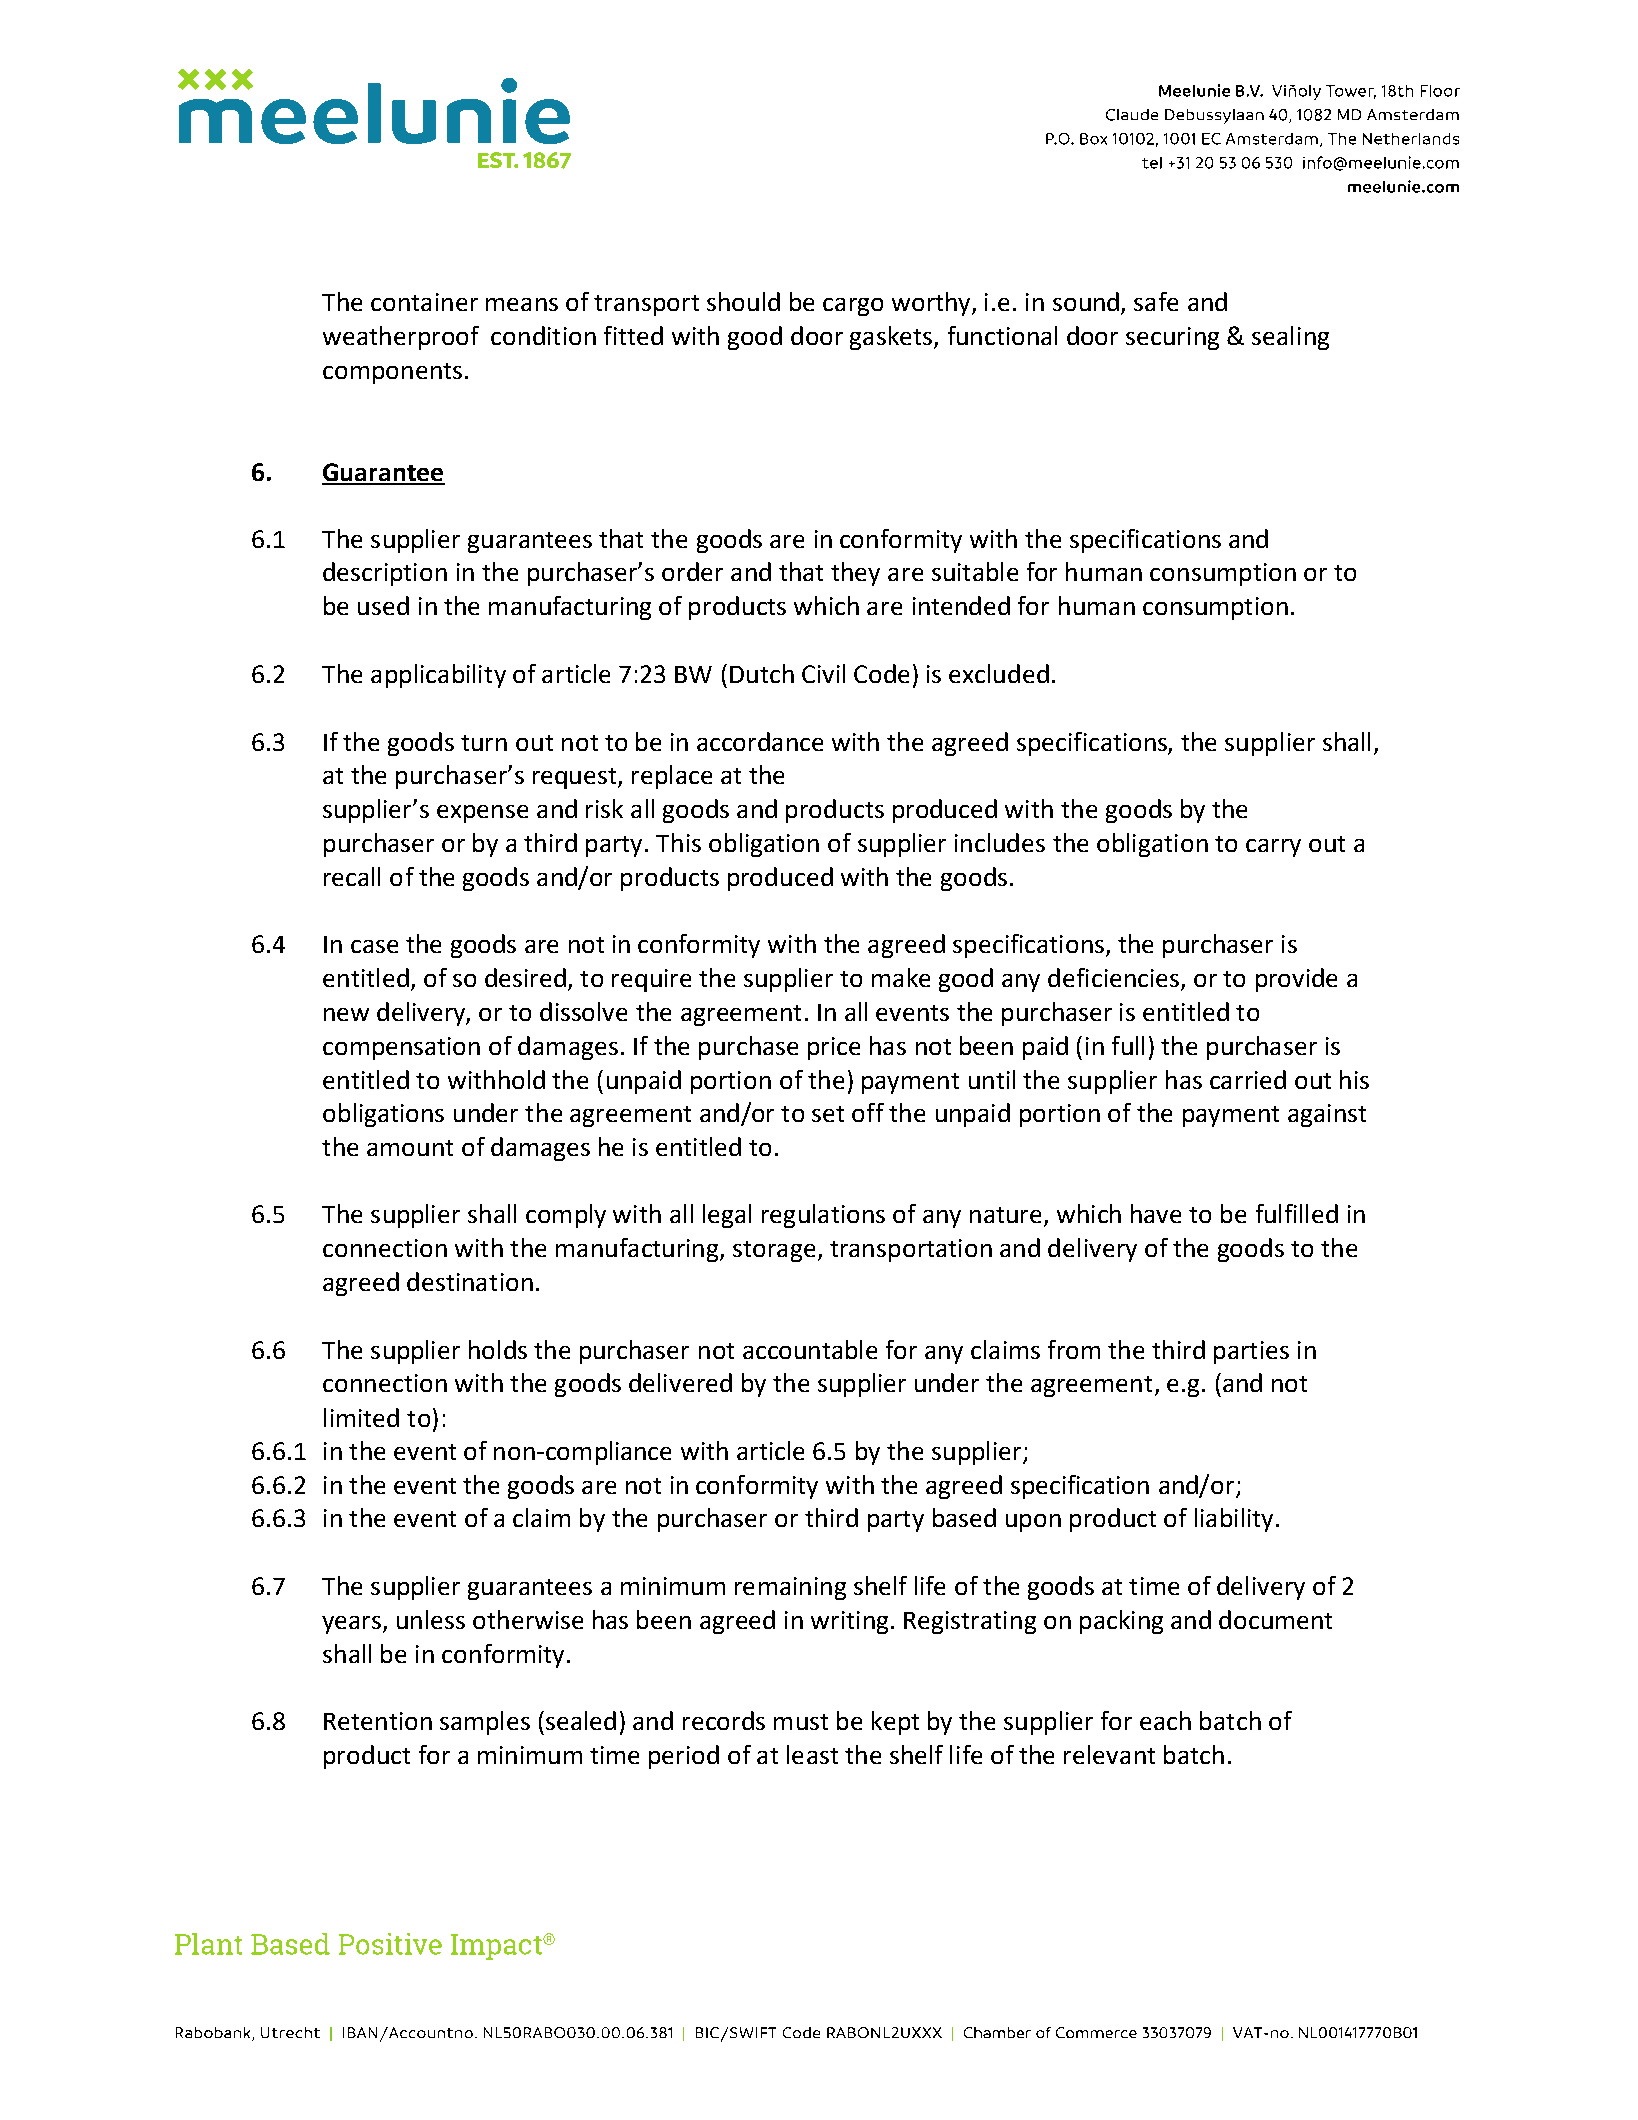 This screenshot has height=2120, width=1638. What do you see at coordinates (470, 1281) in the screenshot?
I see `destination` at bounding box center [470, 1281].
